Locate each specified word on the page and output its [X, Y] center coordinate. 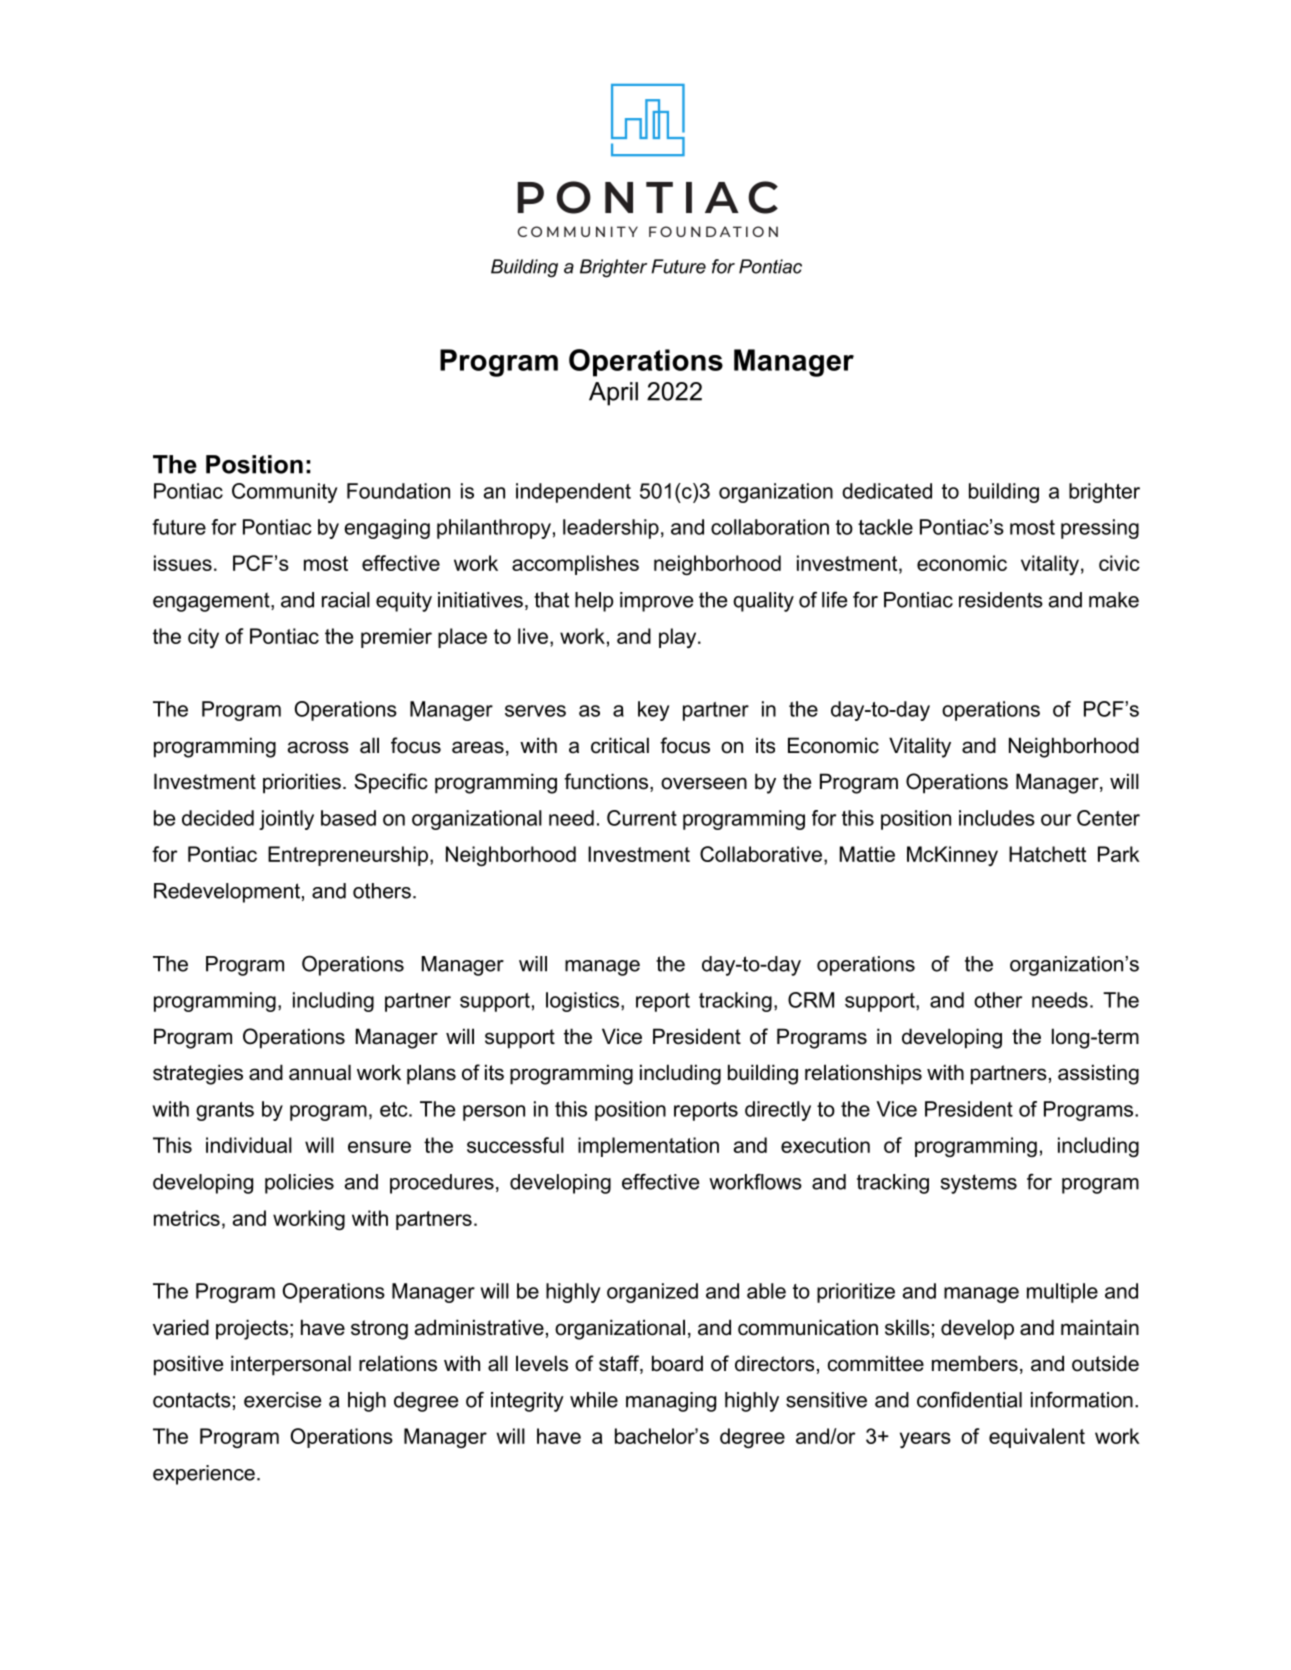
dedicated [887, 491]
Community [284, 493]
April [613, 394]
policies [299, 1184]
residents [1001, 600]
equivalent [1037, 1438]
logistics [584, 1002]
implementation [648, 1147]
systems [979, 1184]
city [203, 638]
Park [1119, 854]
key [653, 711]
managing [671, 1402]
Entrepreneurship [348, 856]
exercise [282, 1400]
